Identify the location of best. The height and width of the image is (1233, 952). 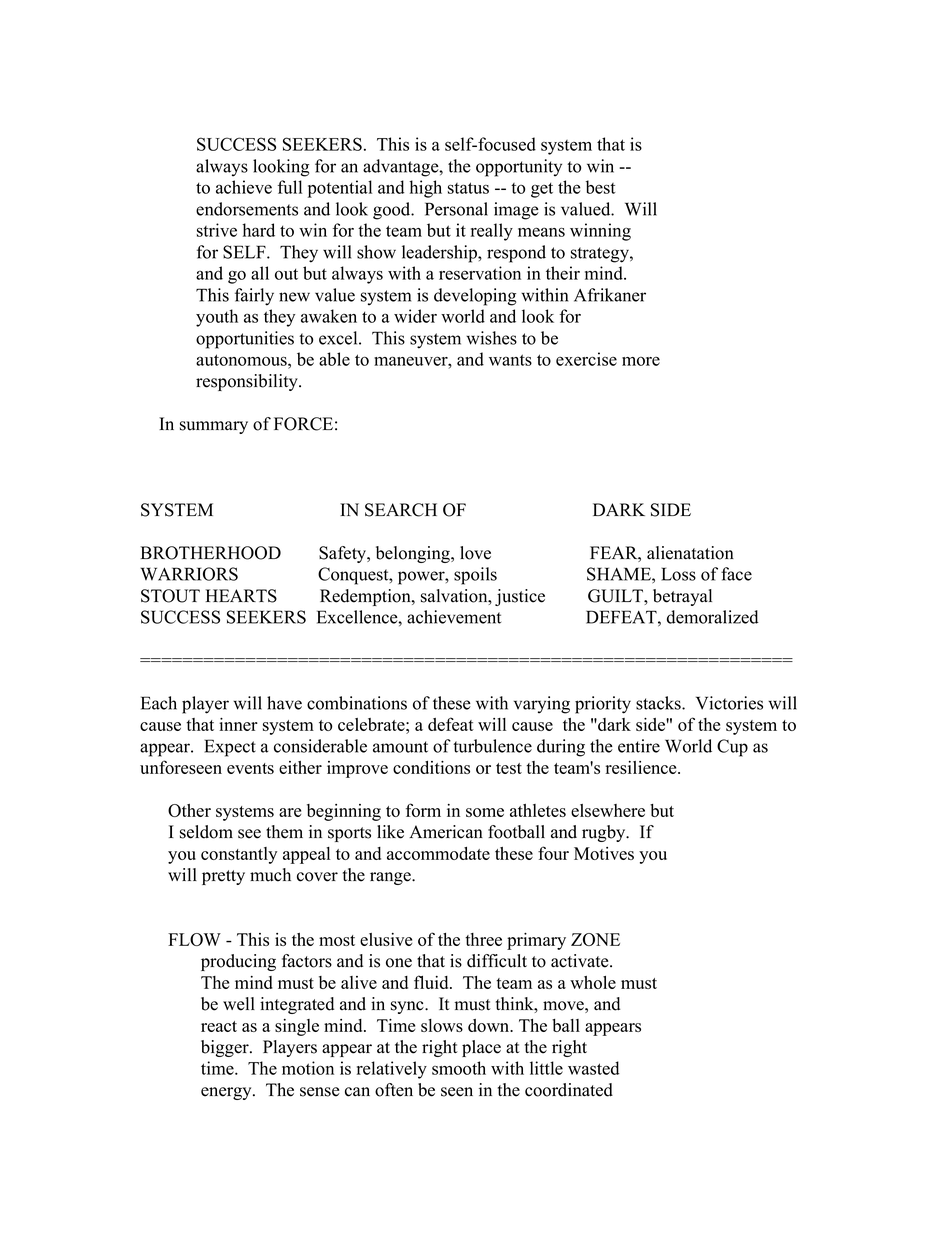
(601, 187).
